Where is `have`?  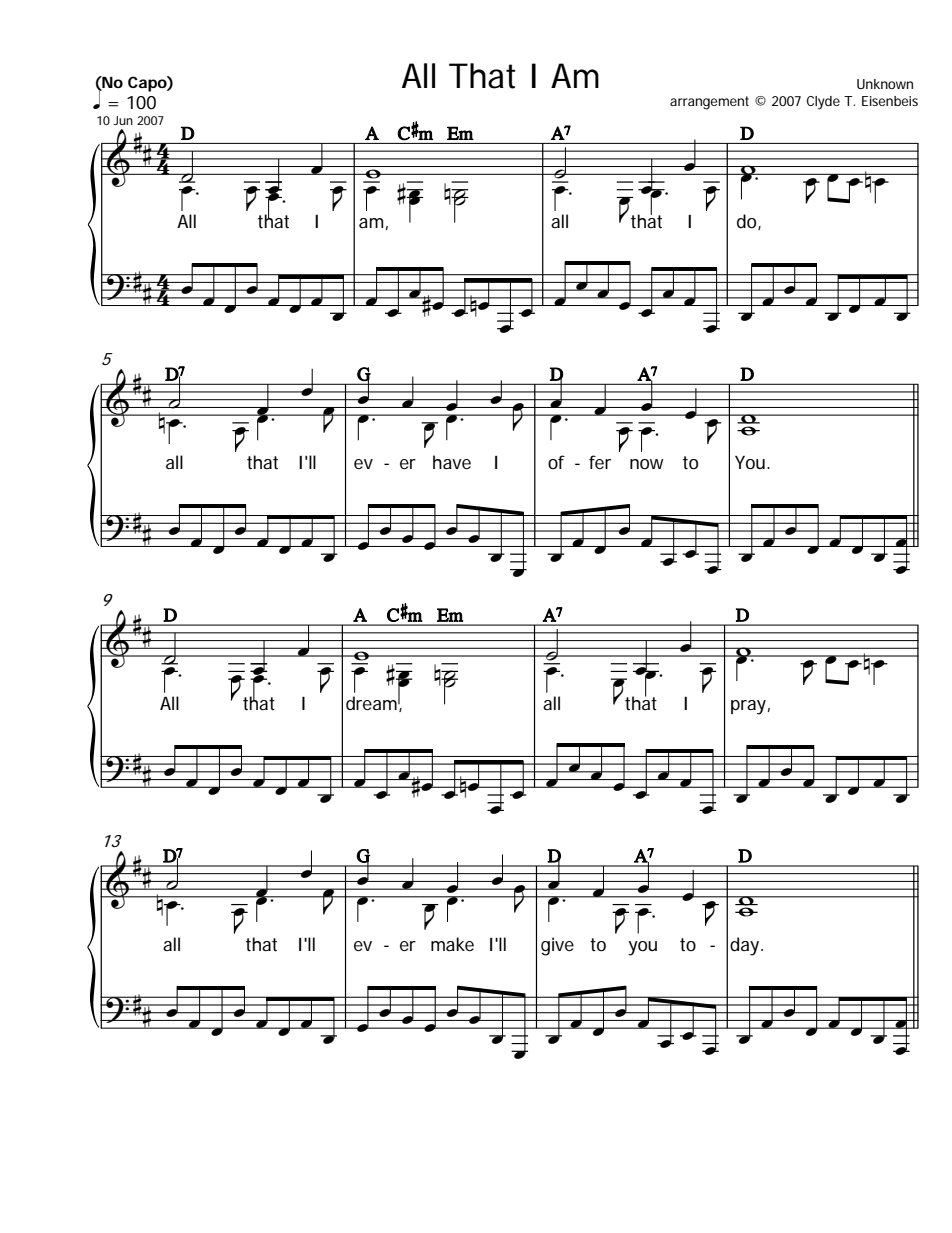
have is located at coordinates (452, 462).
